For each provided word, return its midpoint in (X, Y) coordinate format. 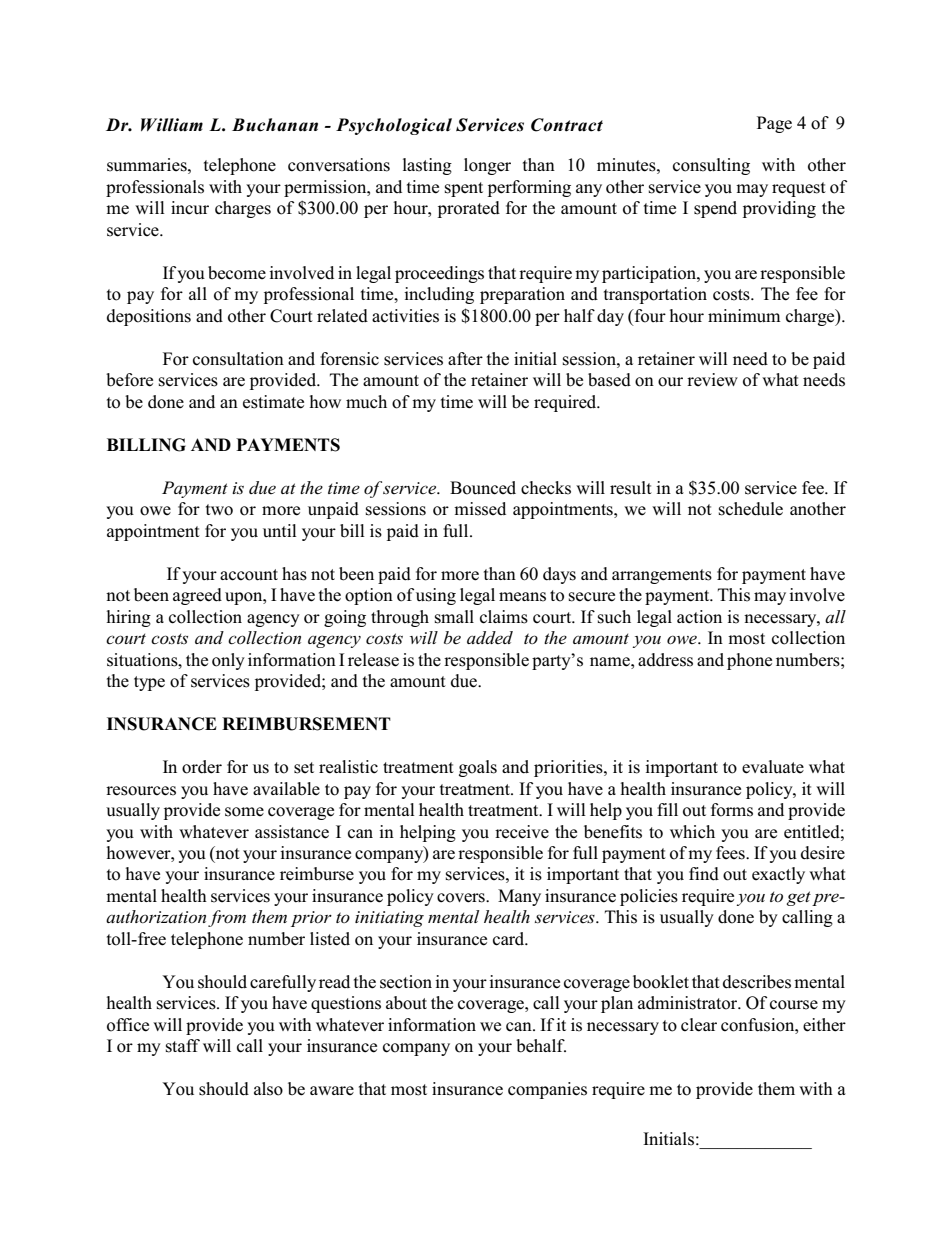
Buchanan (275, 125)
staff (183, 1046)
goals (478, 768)
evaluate (773, 767)
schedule (751, 509)
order (202, 767)
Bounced (483, 488)
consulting (711, 166)
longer (487, 166)
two (219, 510)
